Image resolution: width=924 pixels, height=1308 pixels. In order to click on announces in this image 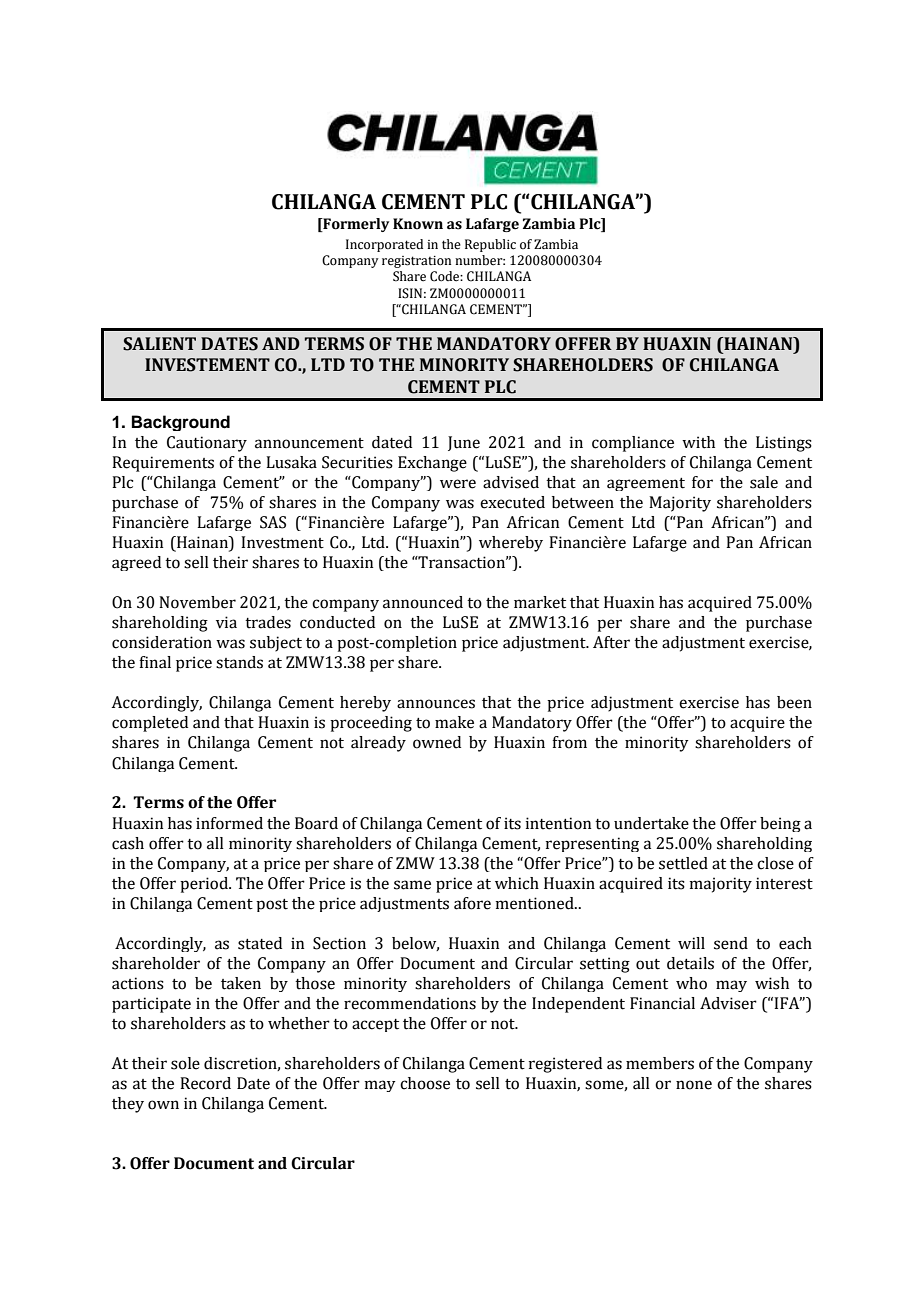, I will do `click(436, 704)`.
